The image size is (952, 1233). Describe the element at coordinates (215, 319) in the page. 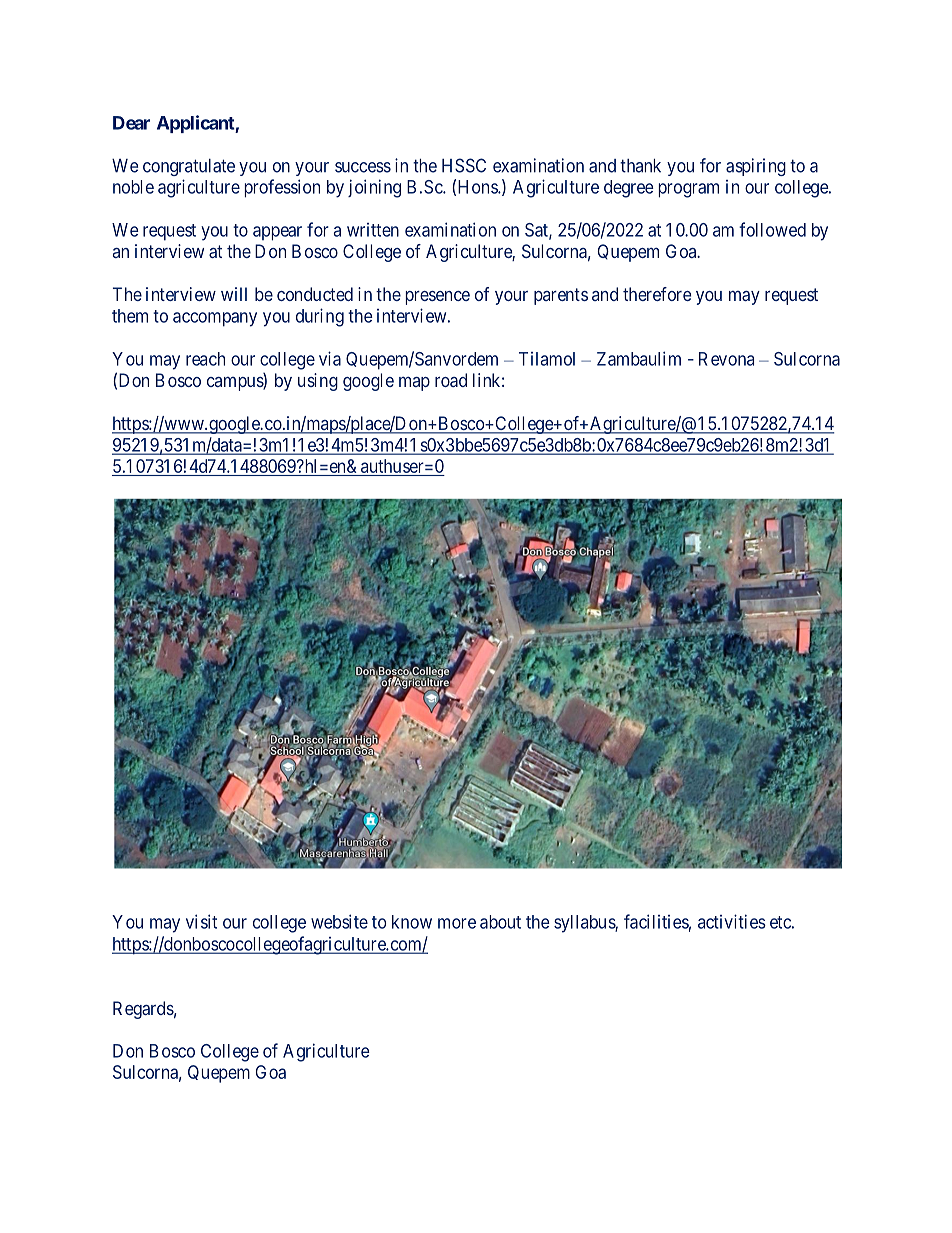

I see `accompany` at that location.
